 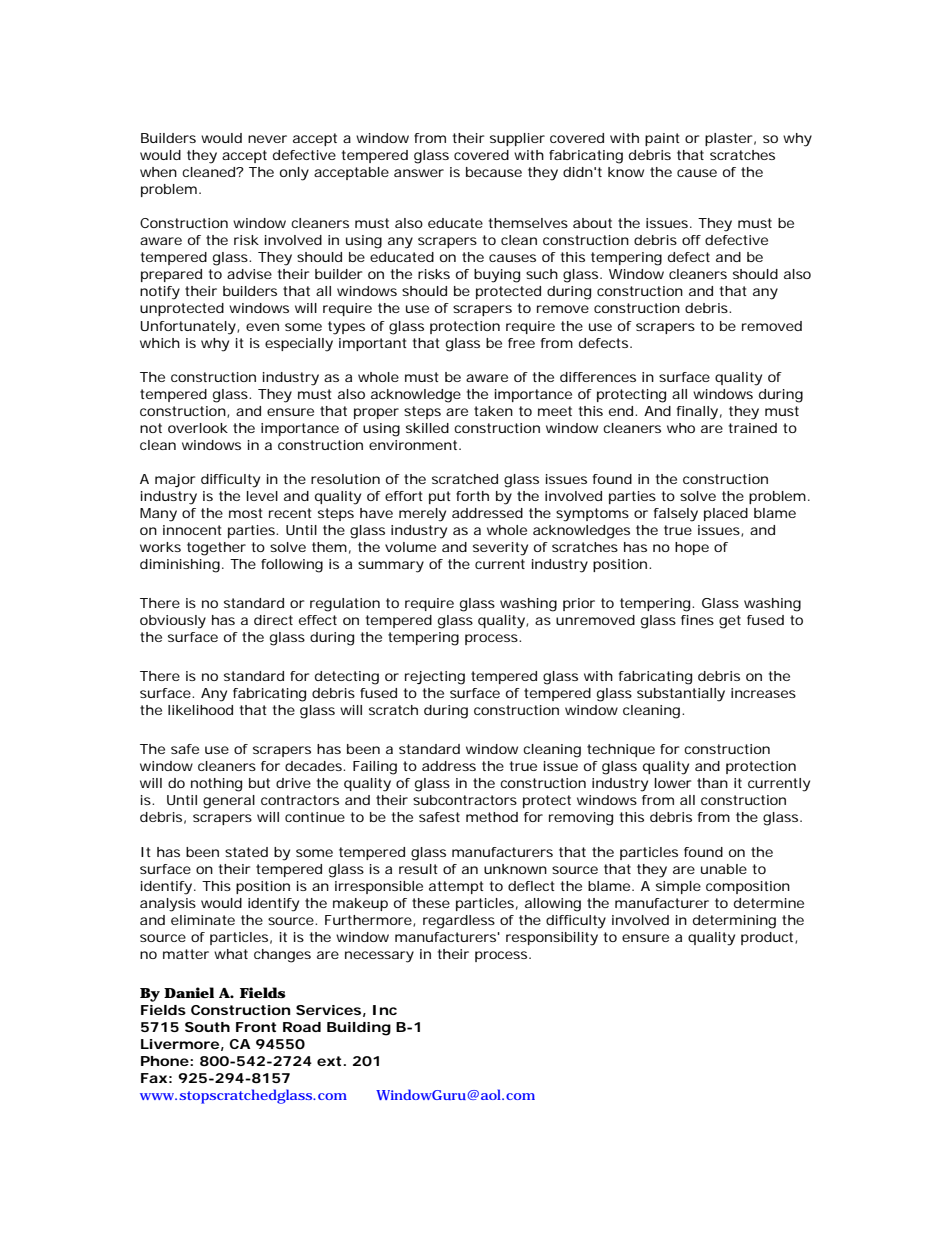 What do you see at coordinates (662, 139) in the image?
I see `paint` at bounding box center [662, 139].
